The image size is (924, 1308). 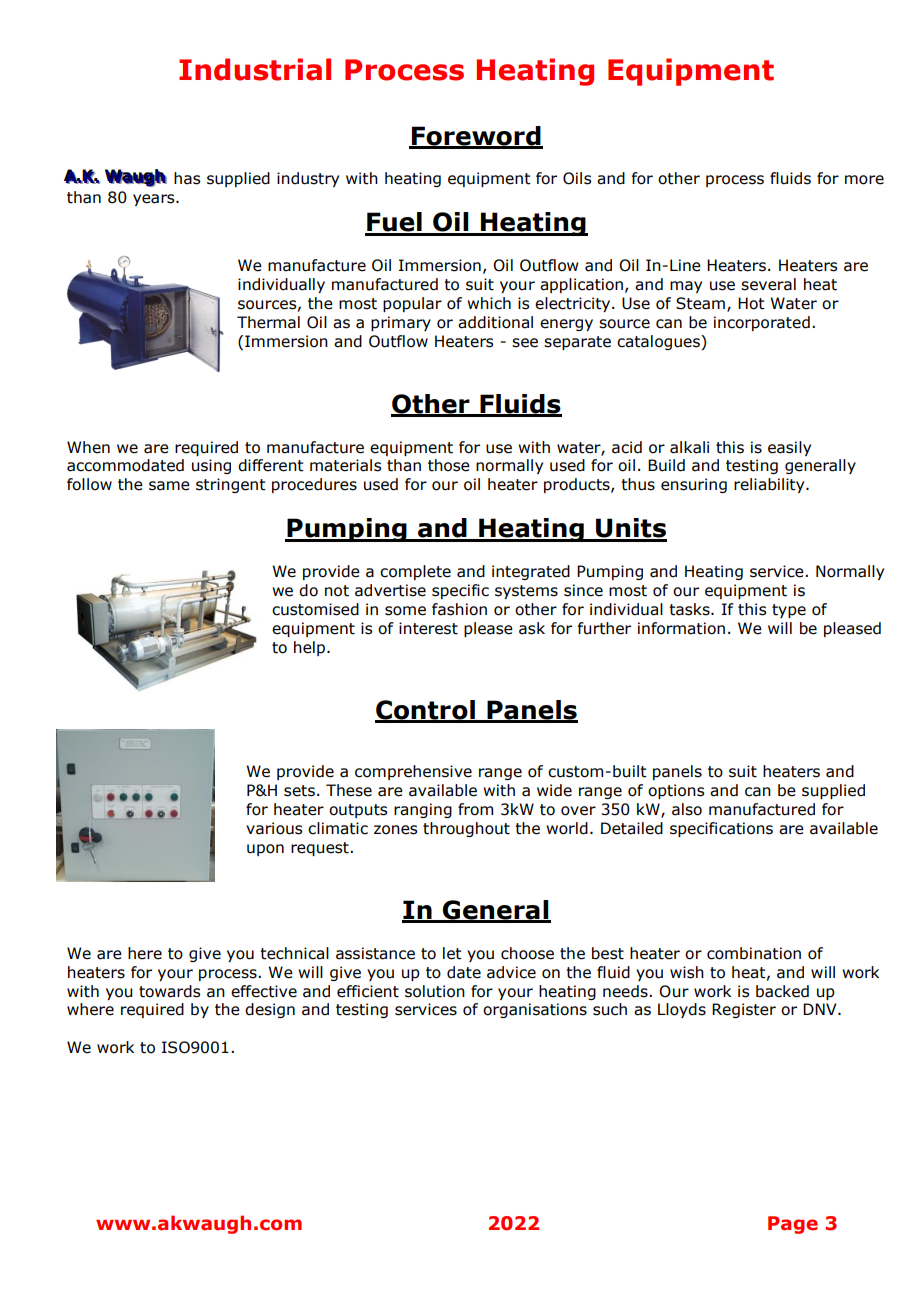 I want to click on more, so click(x=864, y=180).
